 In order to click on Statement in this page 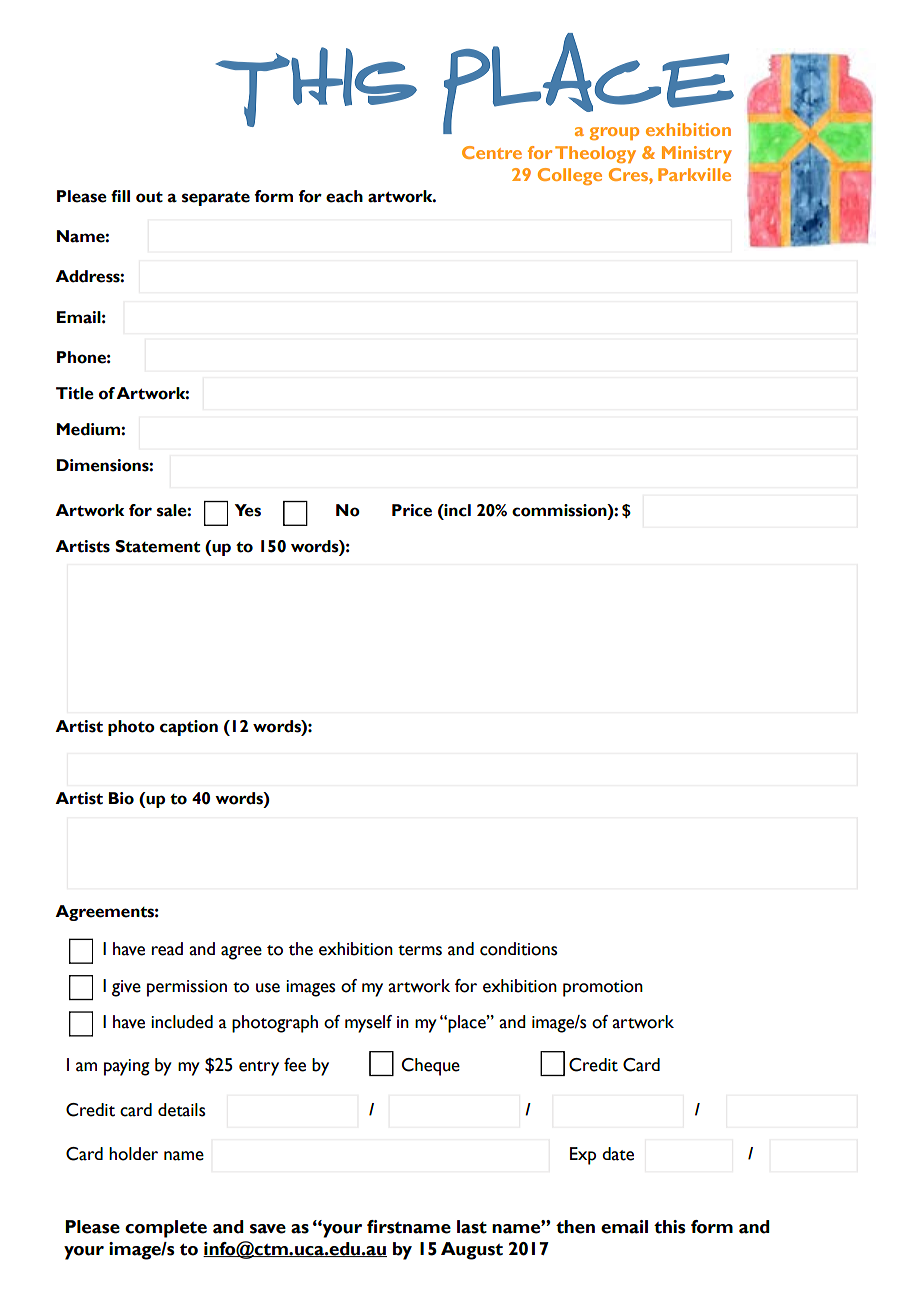, I will do `click(157, 546)`.
